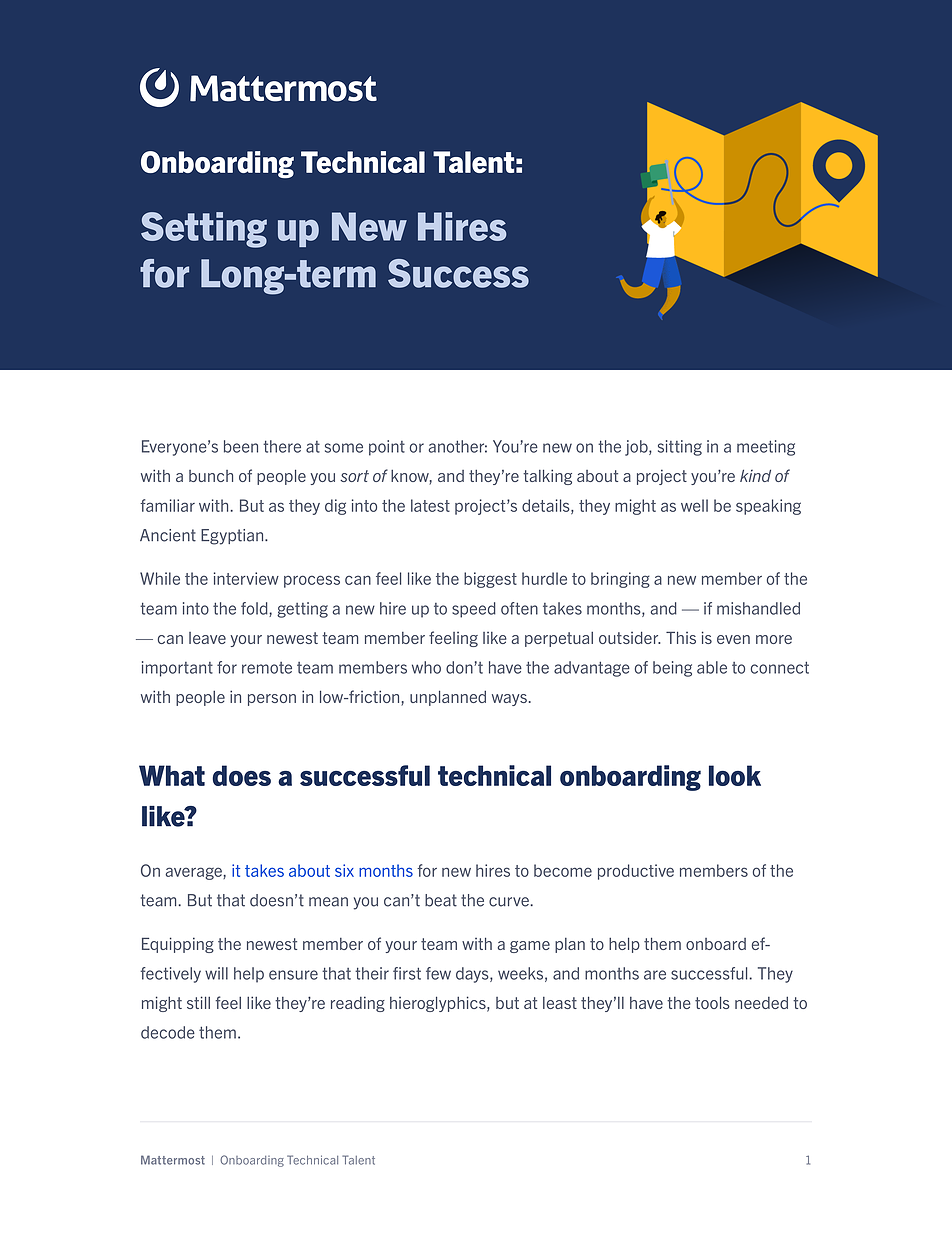  Describe the element at coordinates (712, 667) in the document. I see `able` at that location.
